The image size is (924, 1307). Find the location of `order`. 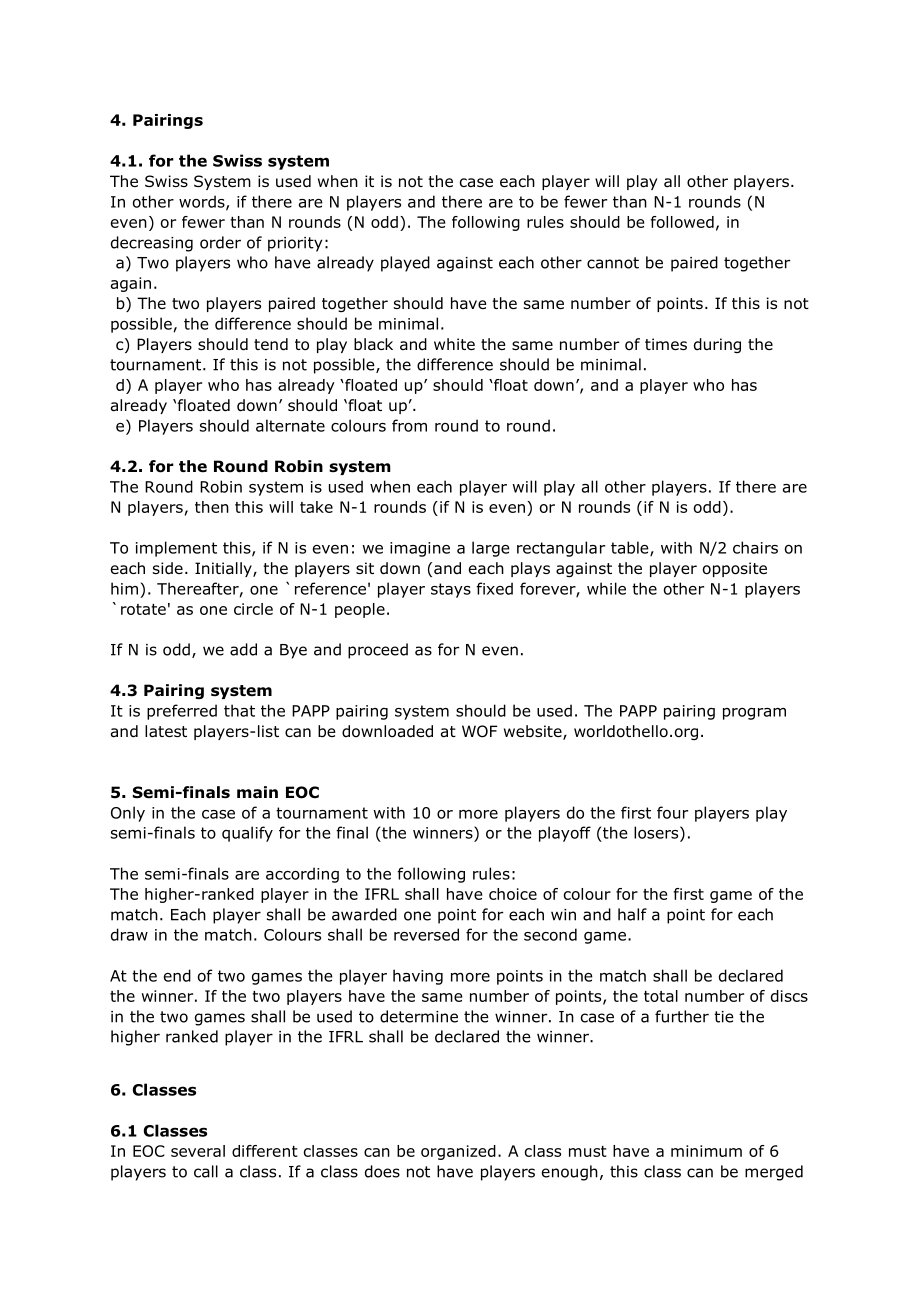

order is located at coordinates (220, 242).
